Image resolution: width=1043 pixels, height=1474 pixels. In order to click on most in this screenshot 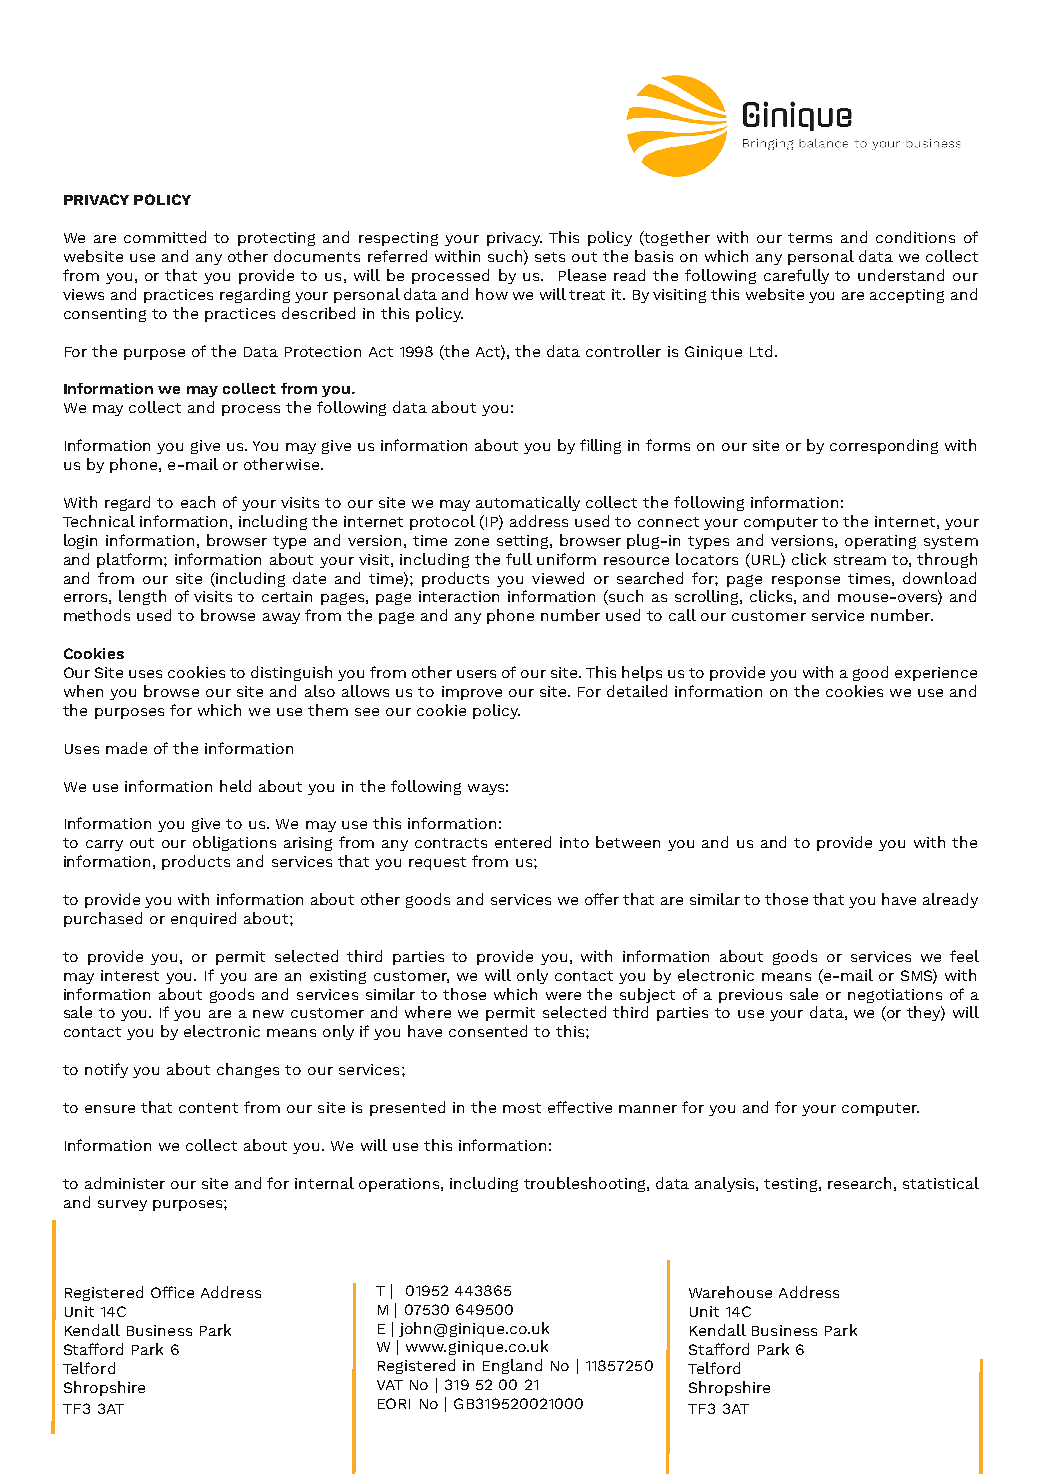, I will do `click(522, 1108)`.
